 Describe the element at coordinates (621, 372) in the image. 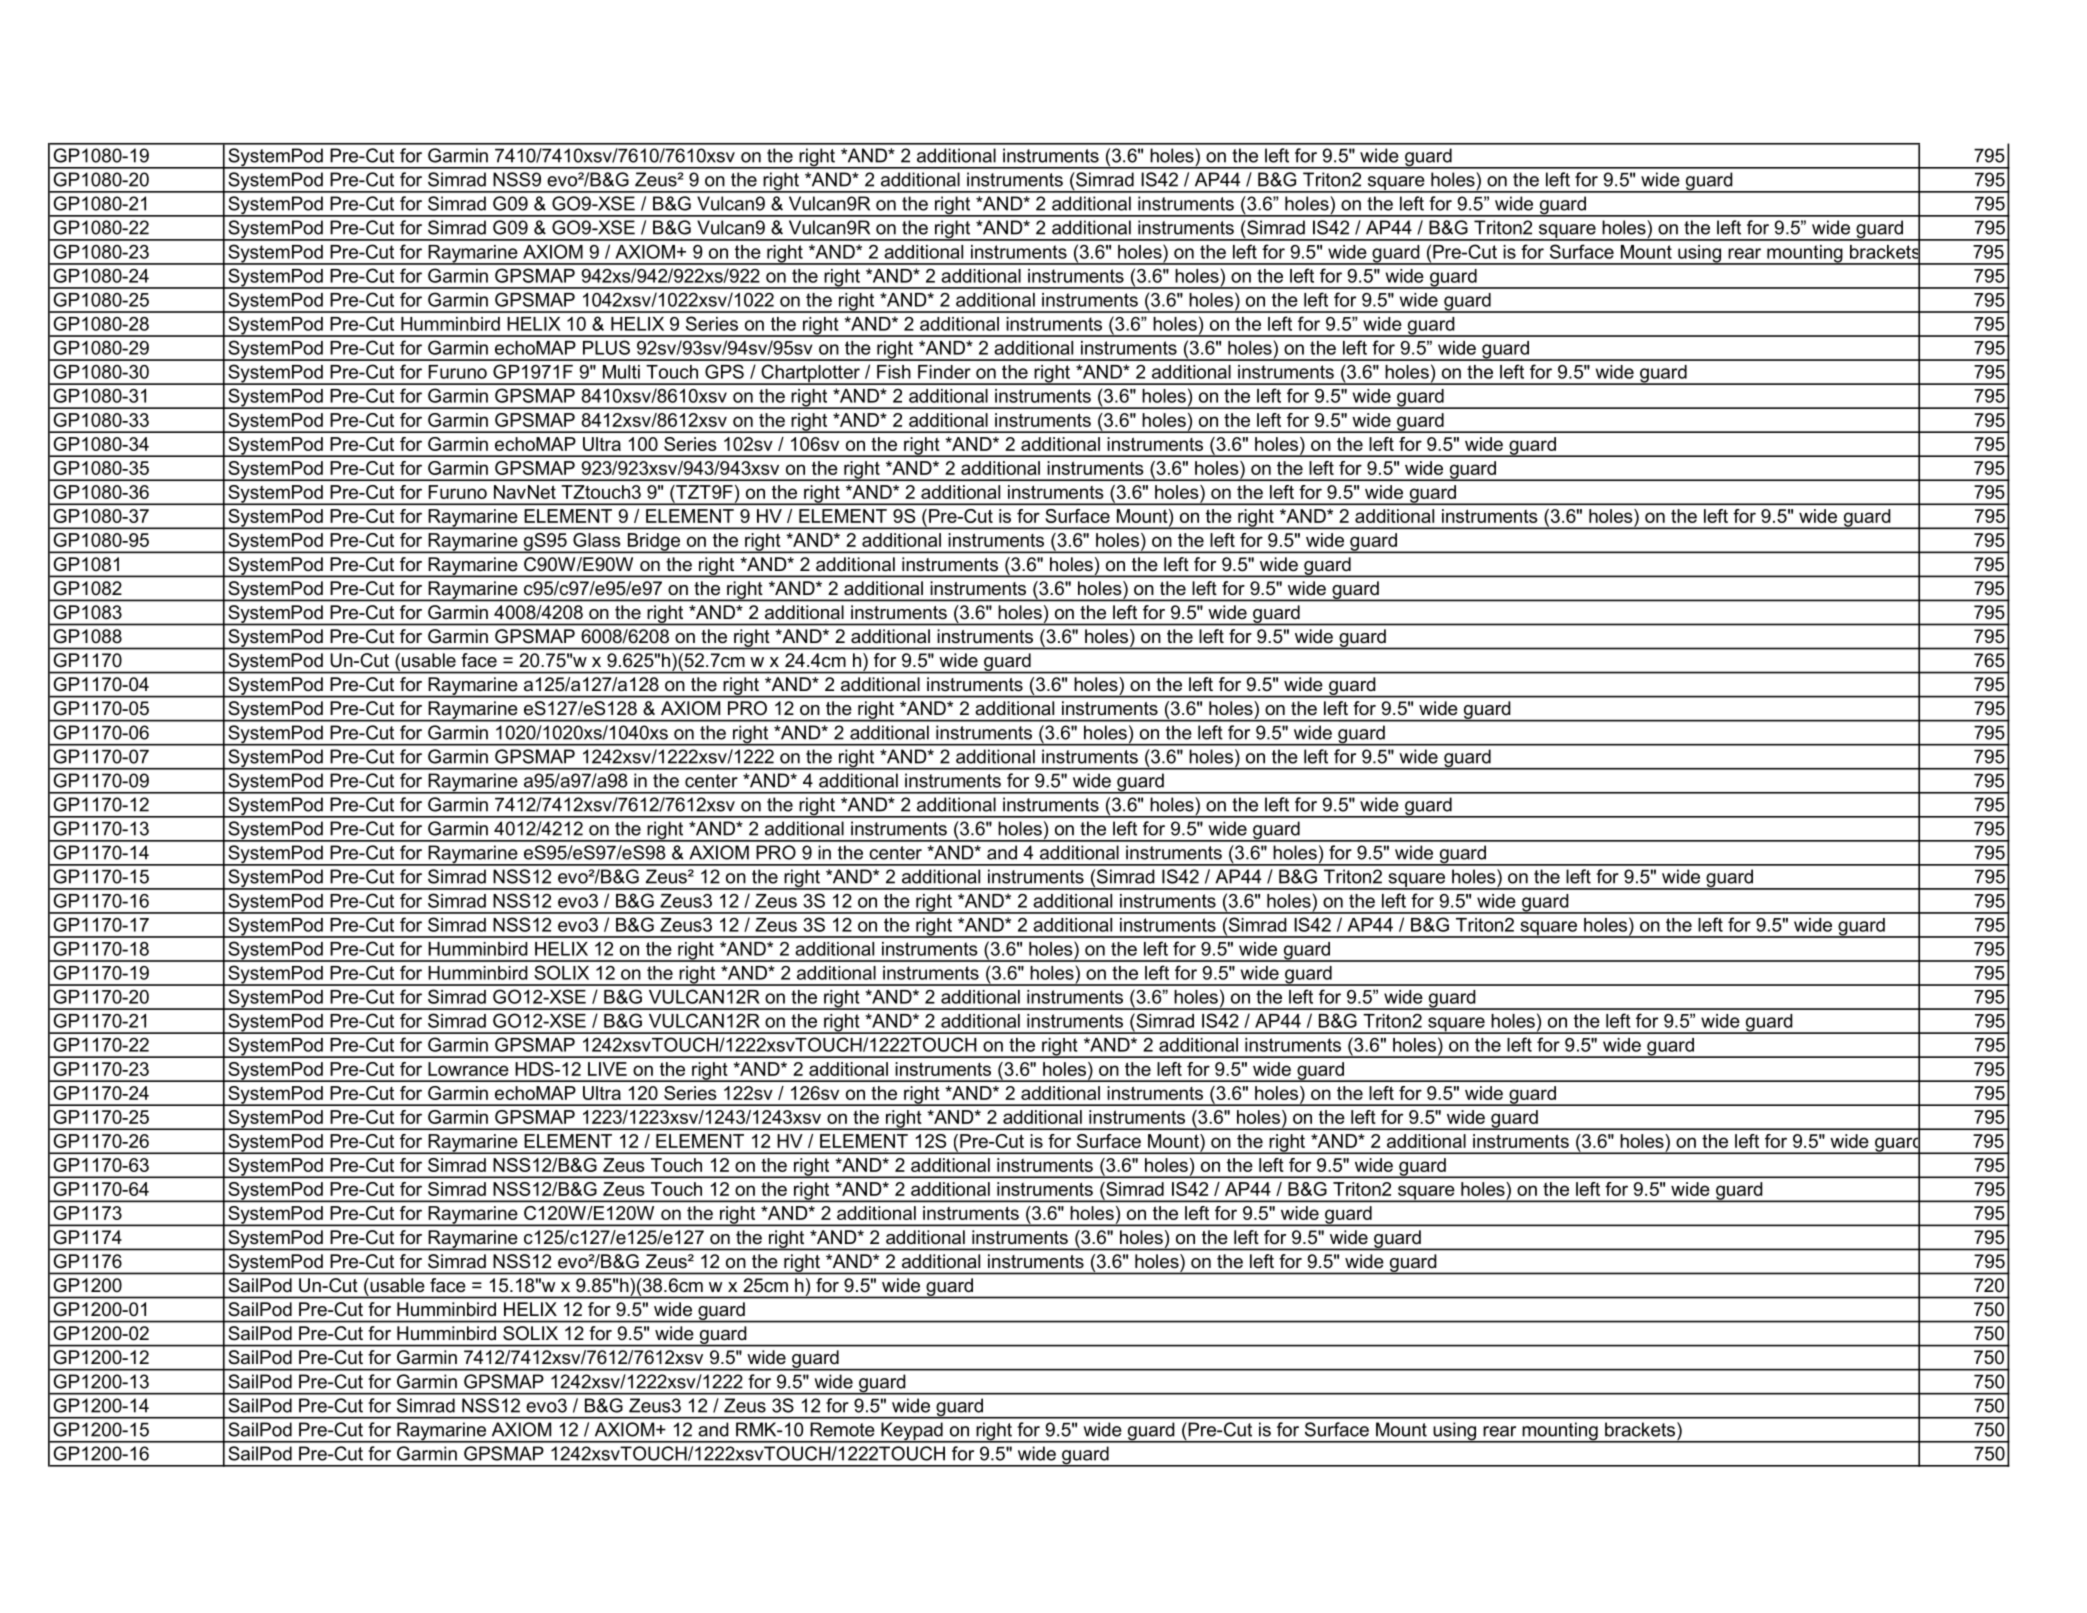

I see `Multi` at that location.
